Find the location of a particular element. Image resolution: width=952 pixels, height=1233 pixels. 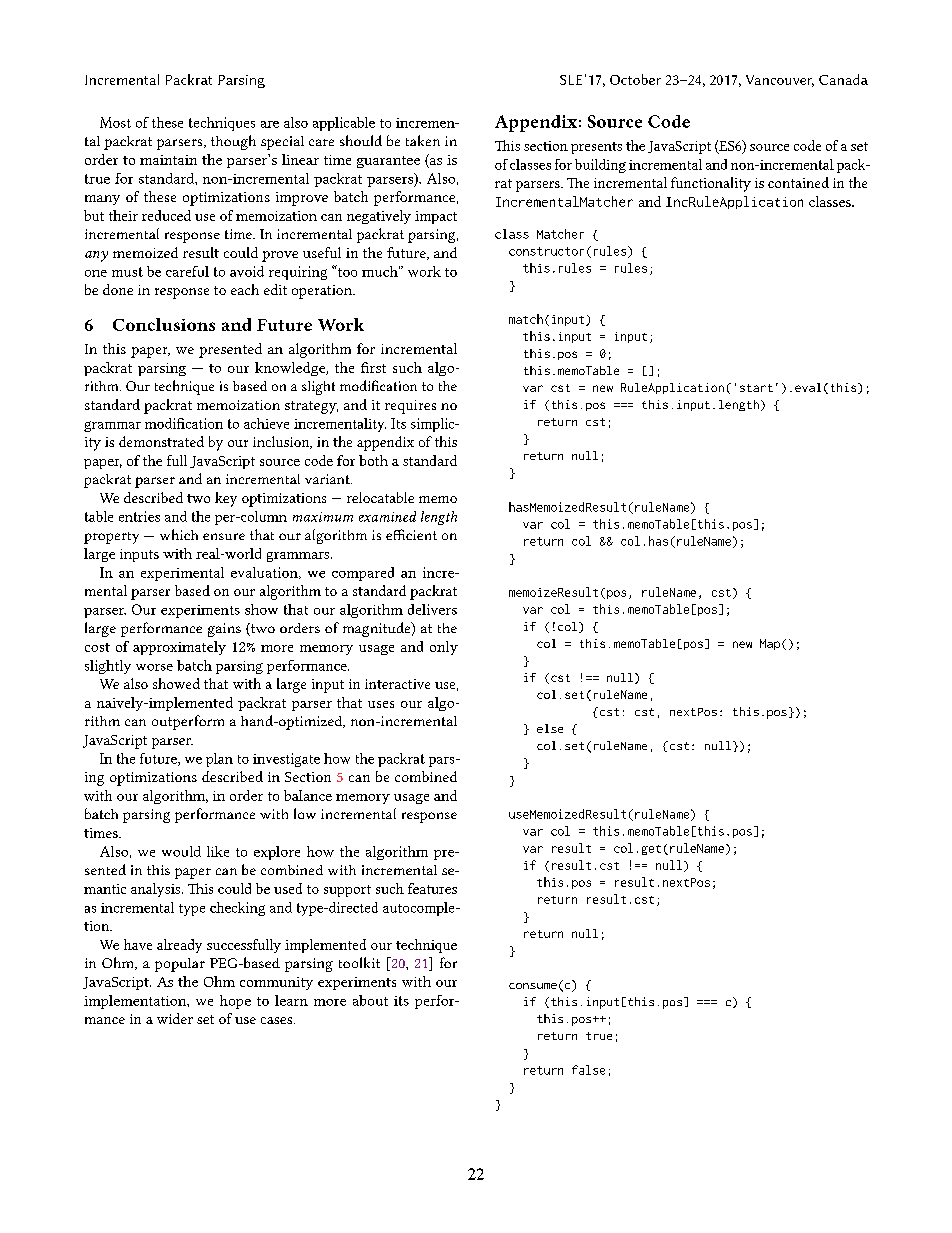

wider is located at coordinates (175, 1018).
